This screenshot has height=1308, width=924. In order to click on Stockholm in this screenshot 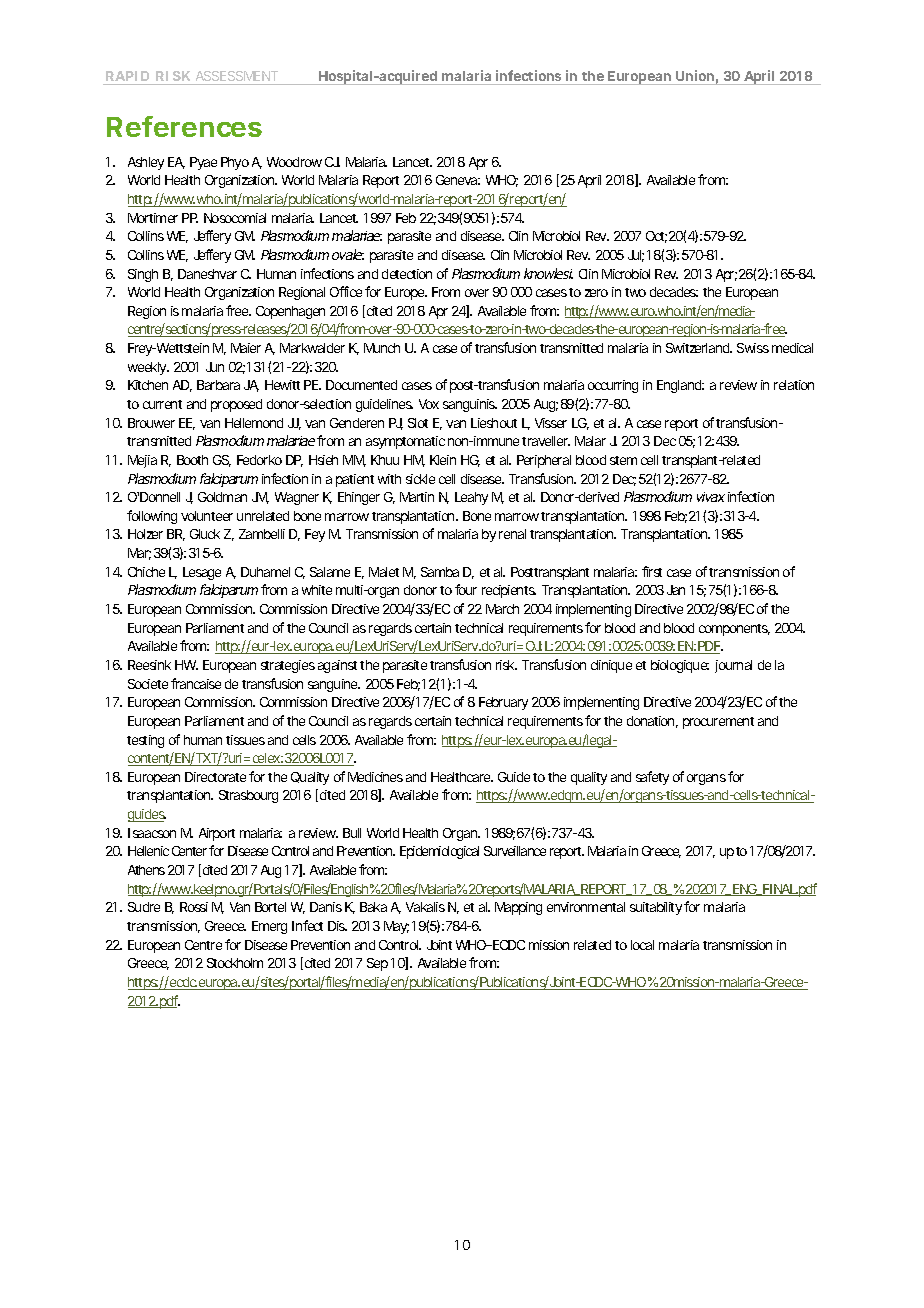, I will do `click(235, 963)`.
